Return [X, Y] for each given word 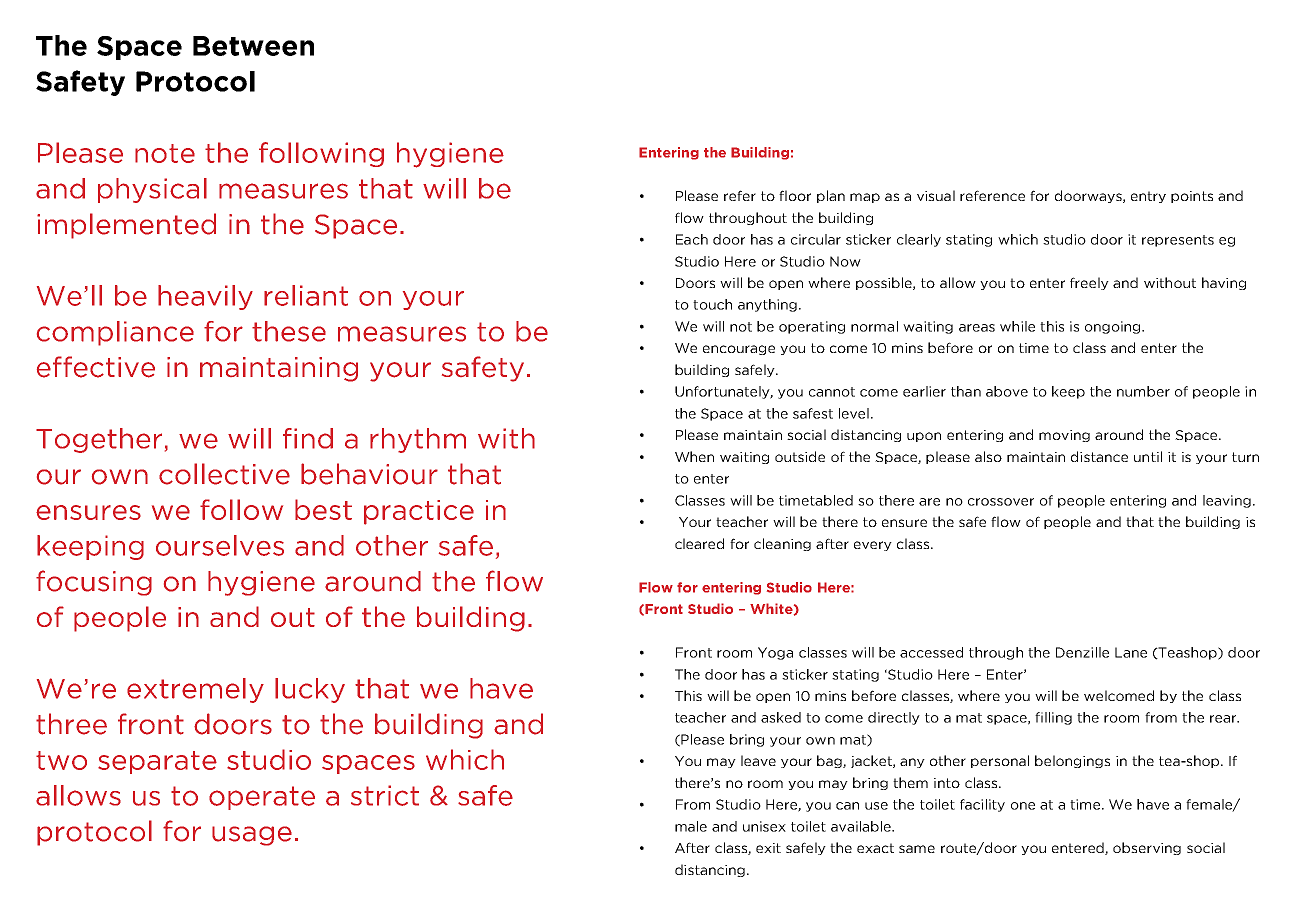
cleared [699, 543]
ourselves [220, 545]
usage [252, 836]
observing [1147, 848]
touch [712, 304]
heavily [205, 297]
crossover [1001, 502]
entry [1148, 197]
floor [795, 195]
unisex [764, 826]
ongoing [1114, 327]
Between [253, 46]
